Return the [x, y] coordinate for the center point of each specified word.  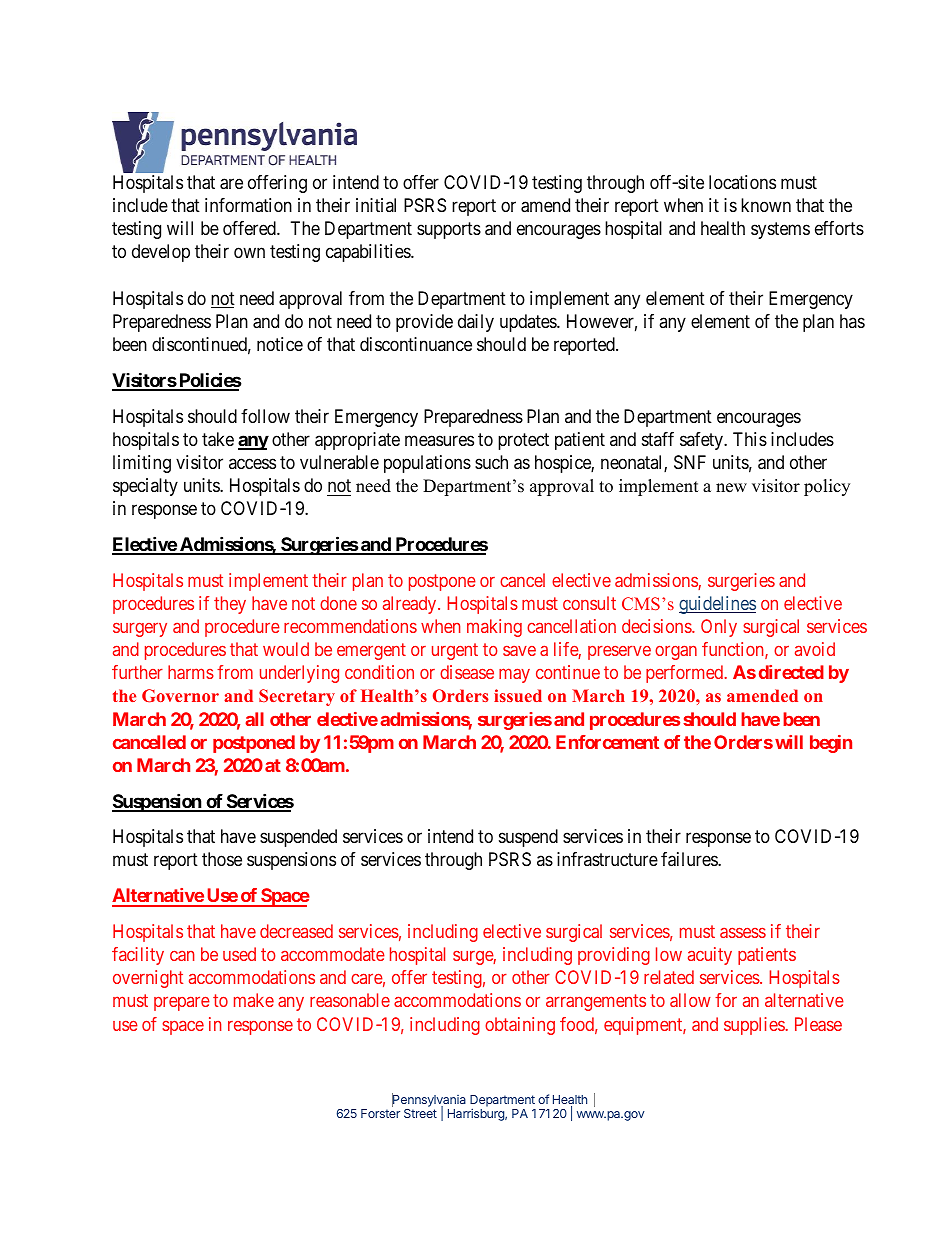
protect [523, 441]
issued [518, 695]
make [254, 1000]
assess [743, 932]
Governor [180, 695]
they [230, 605]
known [766, 205]
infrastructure [607, 859]
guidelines [717, 605]
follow [265, 416]
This [750, 439]
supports [449, 231]
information [248, 205]
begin [831, 744]
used [239, 954]
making [494, 628]
